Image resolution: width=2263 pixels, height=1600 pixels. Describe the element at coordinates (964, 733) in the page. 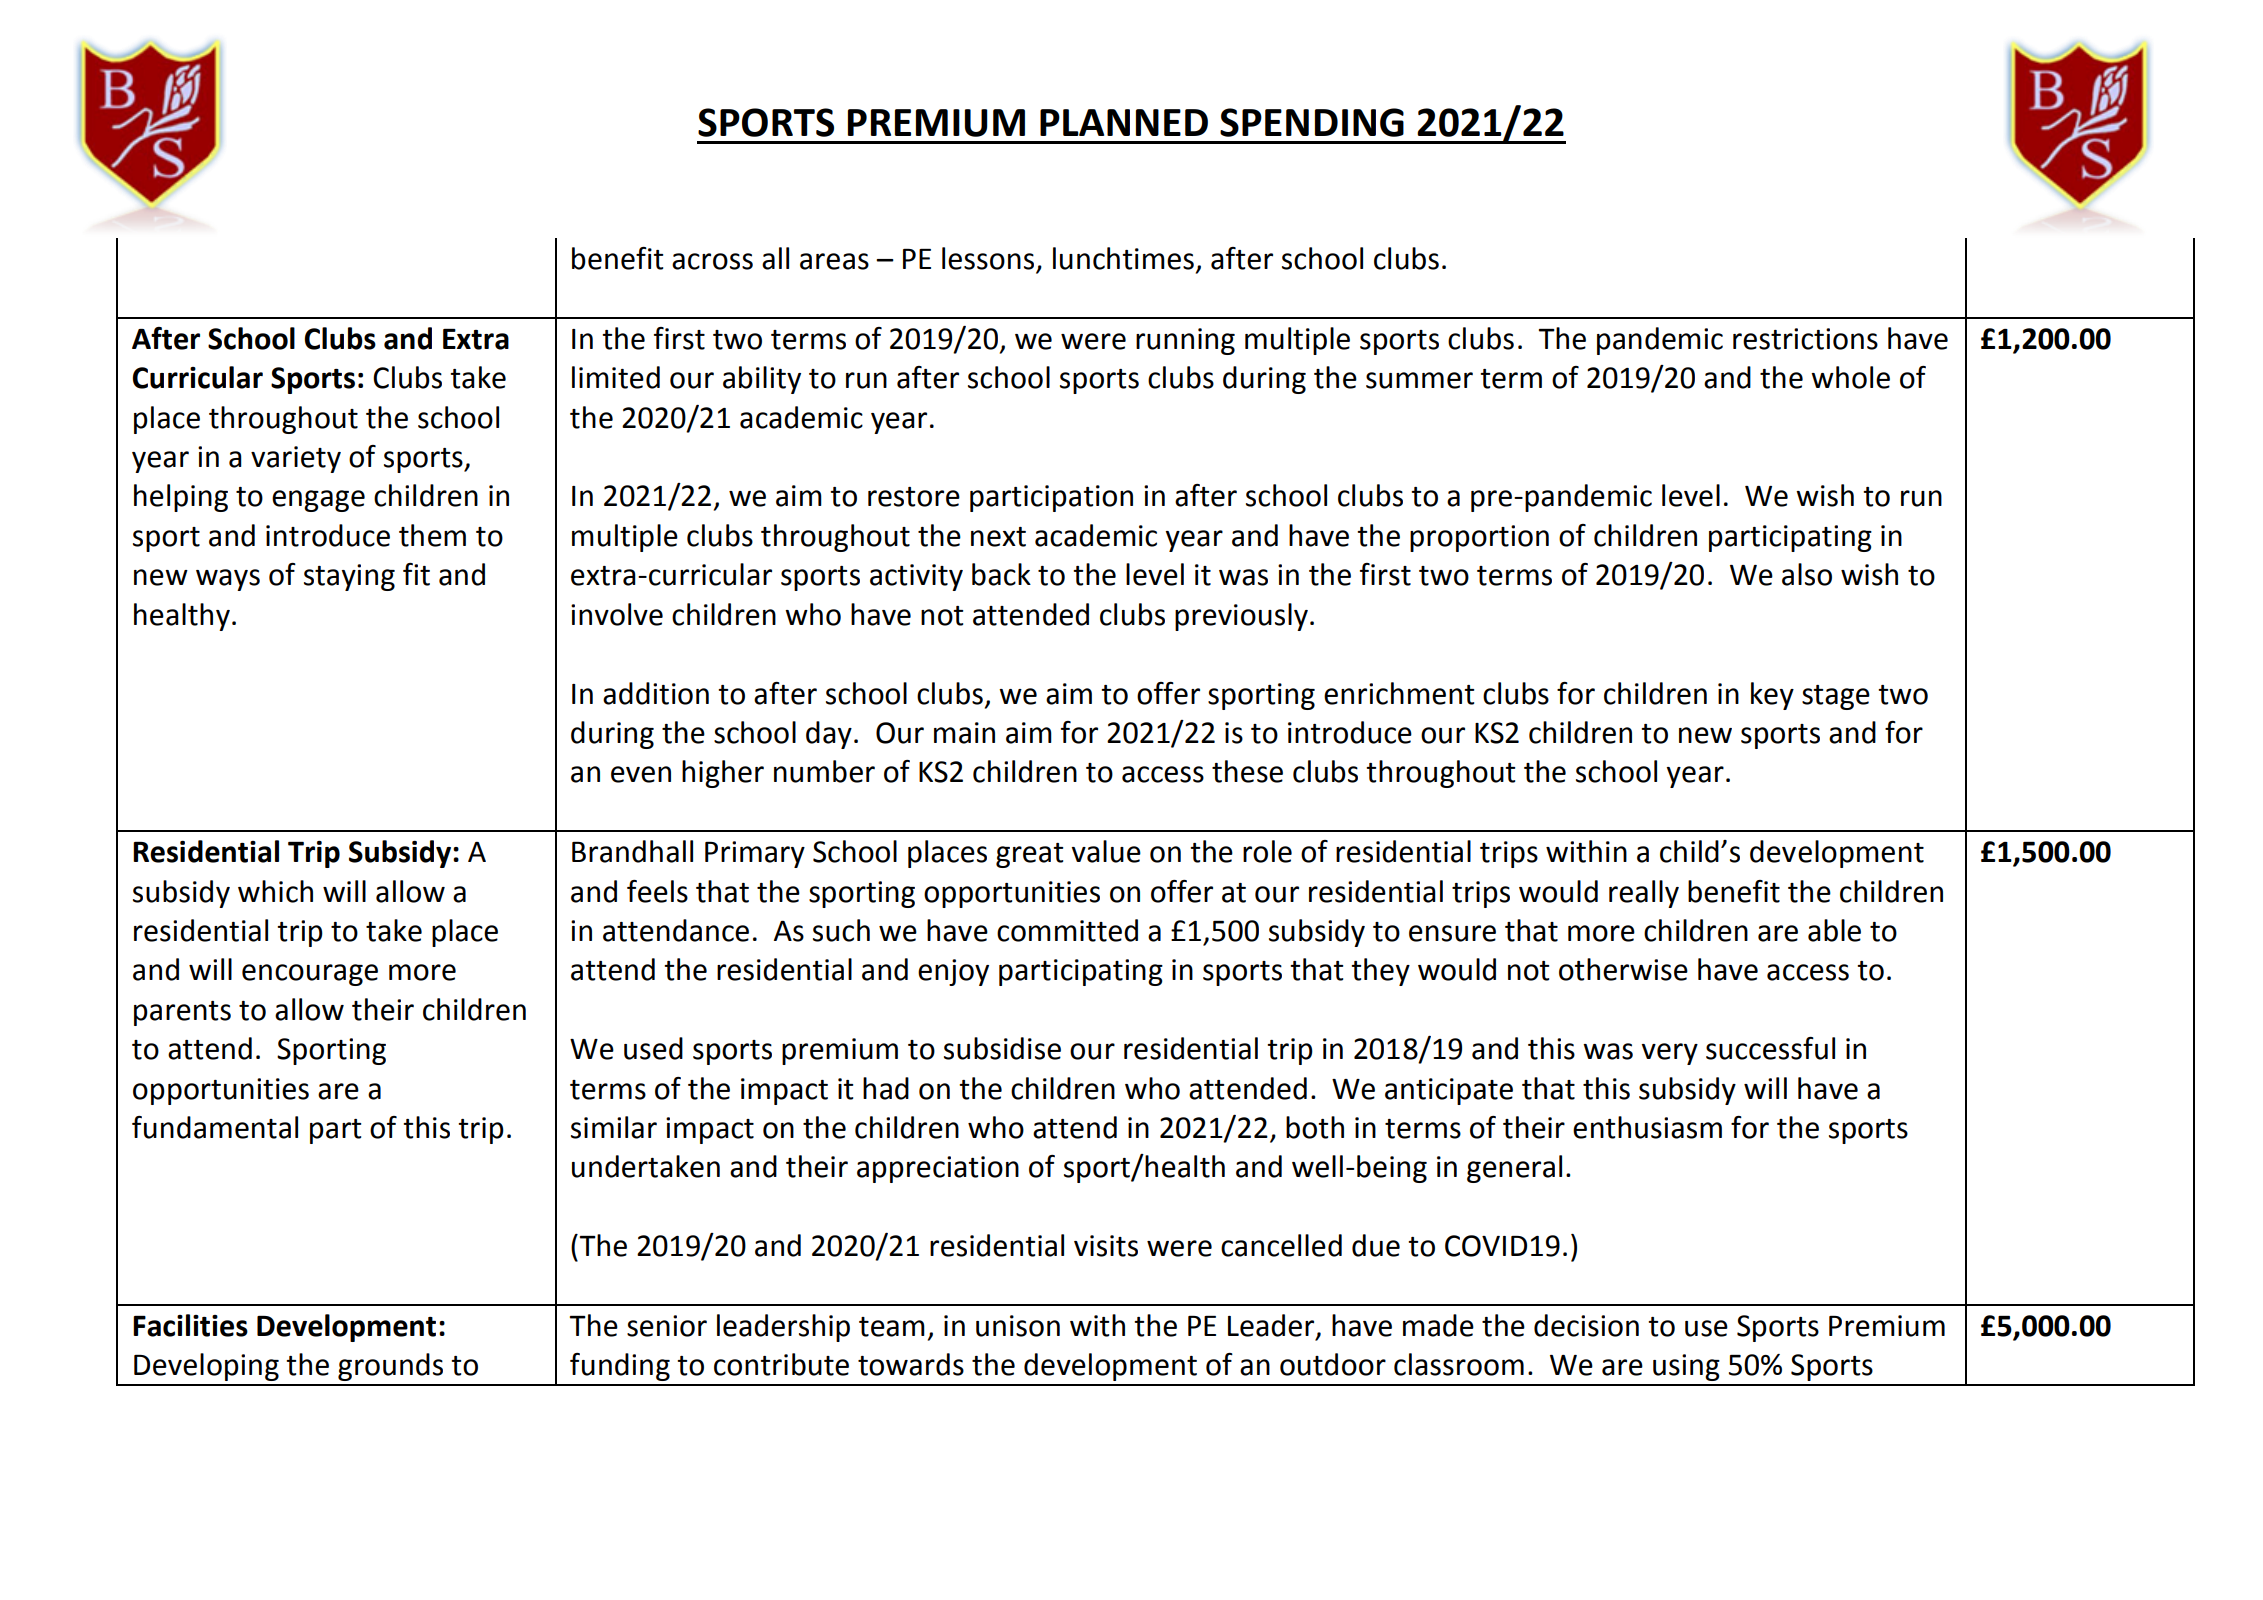

I see `main` at that location.
